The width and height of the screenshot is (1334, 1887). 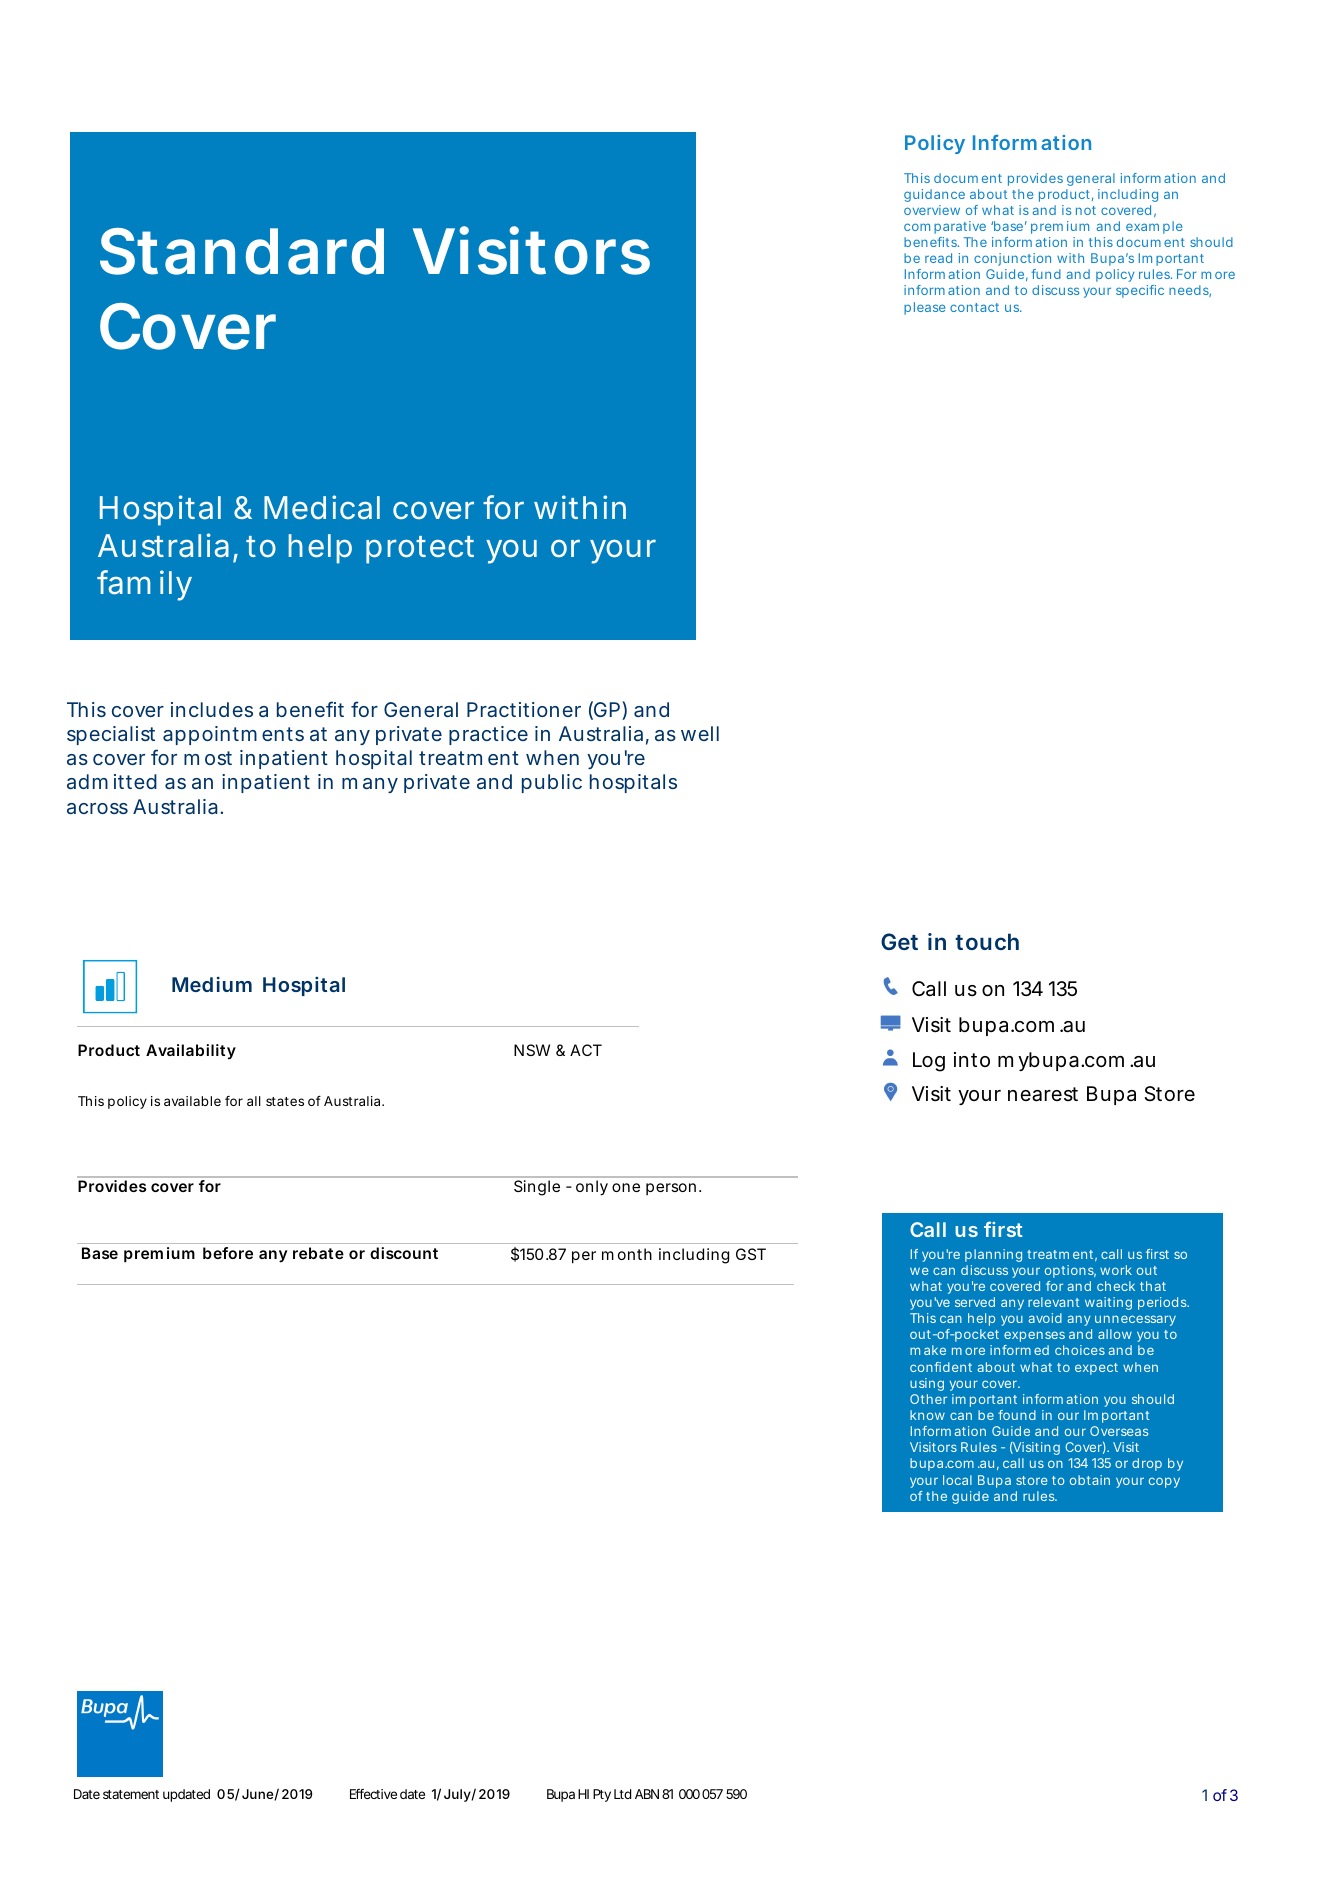 I want to click on touch, so click(x=987, y=941).
